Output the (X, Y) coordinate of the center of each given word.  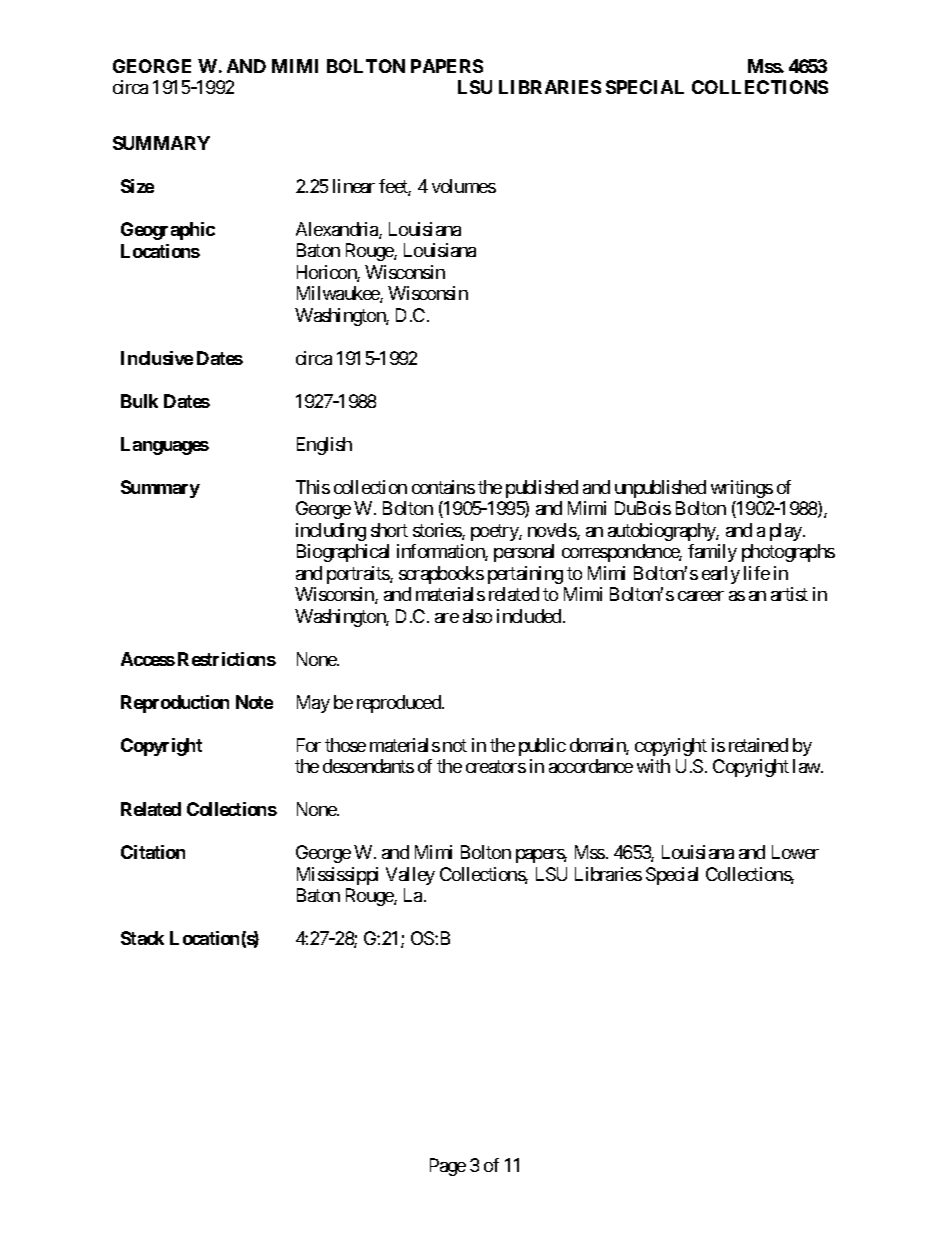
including (331, 532)
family (712, 553)
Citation (153, 852)
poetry (495, 532)
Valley (410, 876)
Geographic (168, 231)
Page (448, 1167)
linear (354, 186)
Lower (795, 852)
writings (742, 489)
